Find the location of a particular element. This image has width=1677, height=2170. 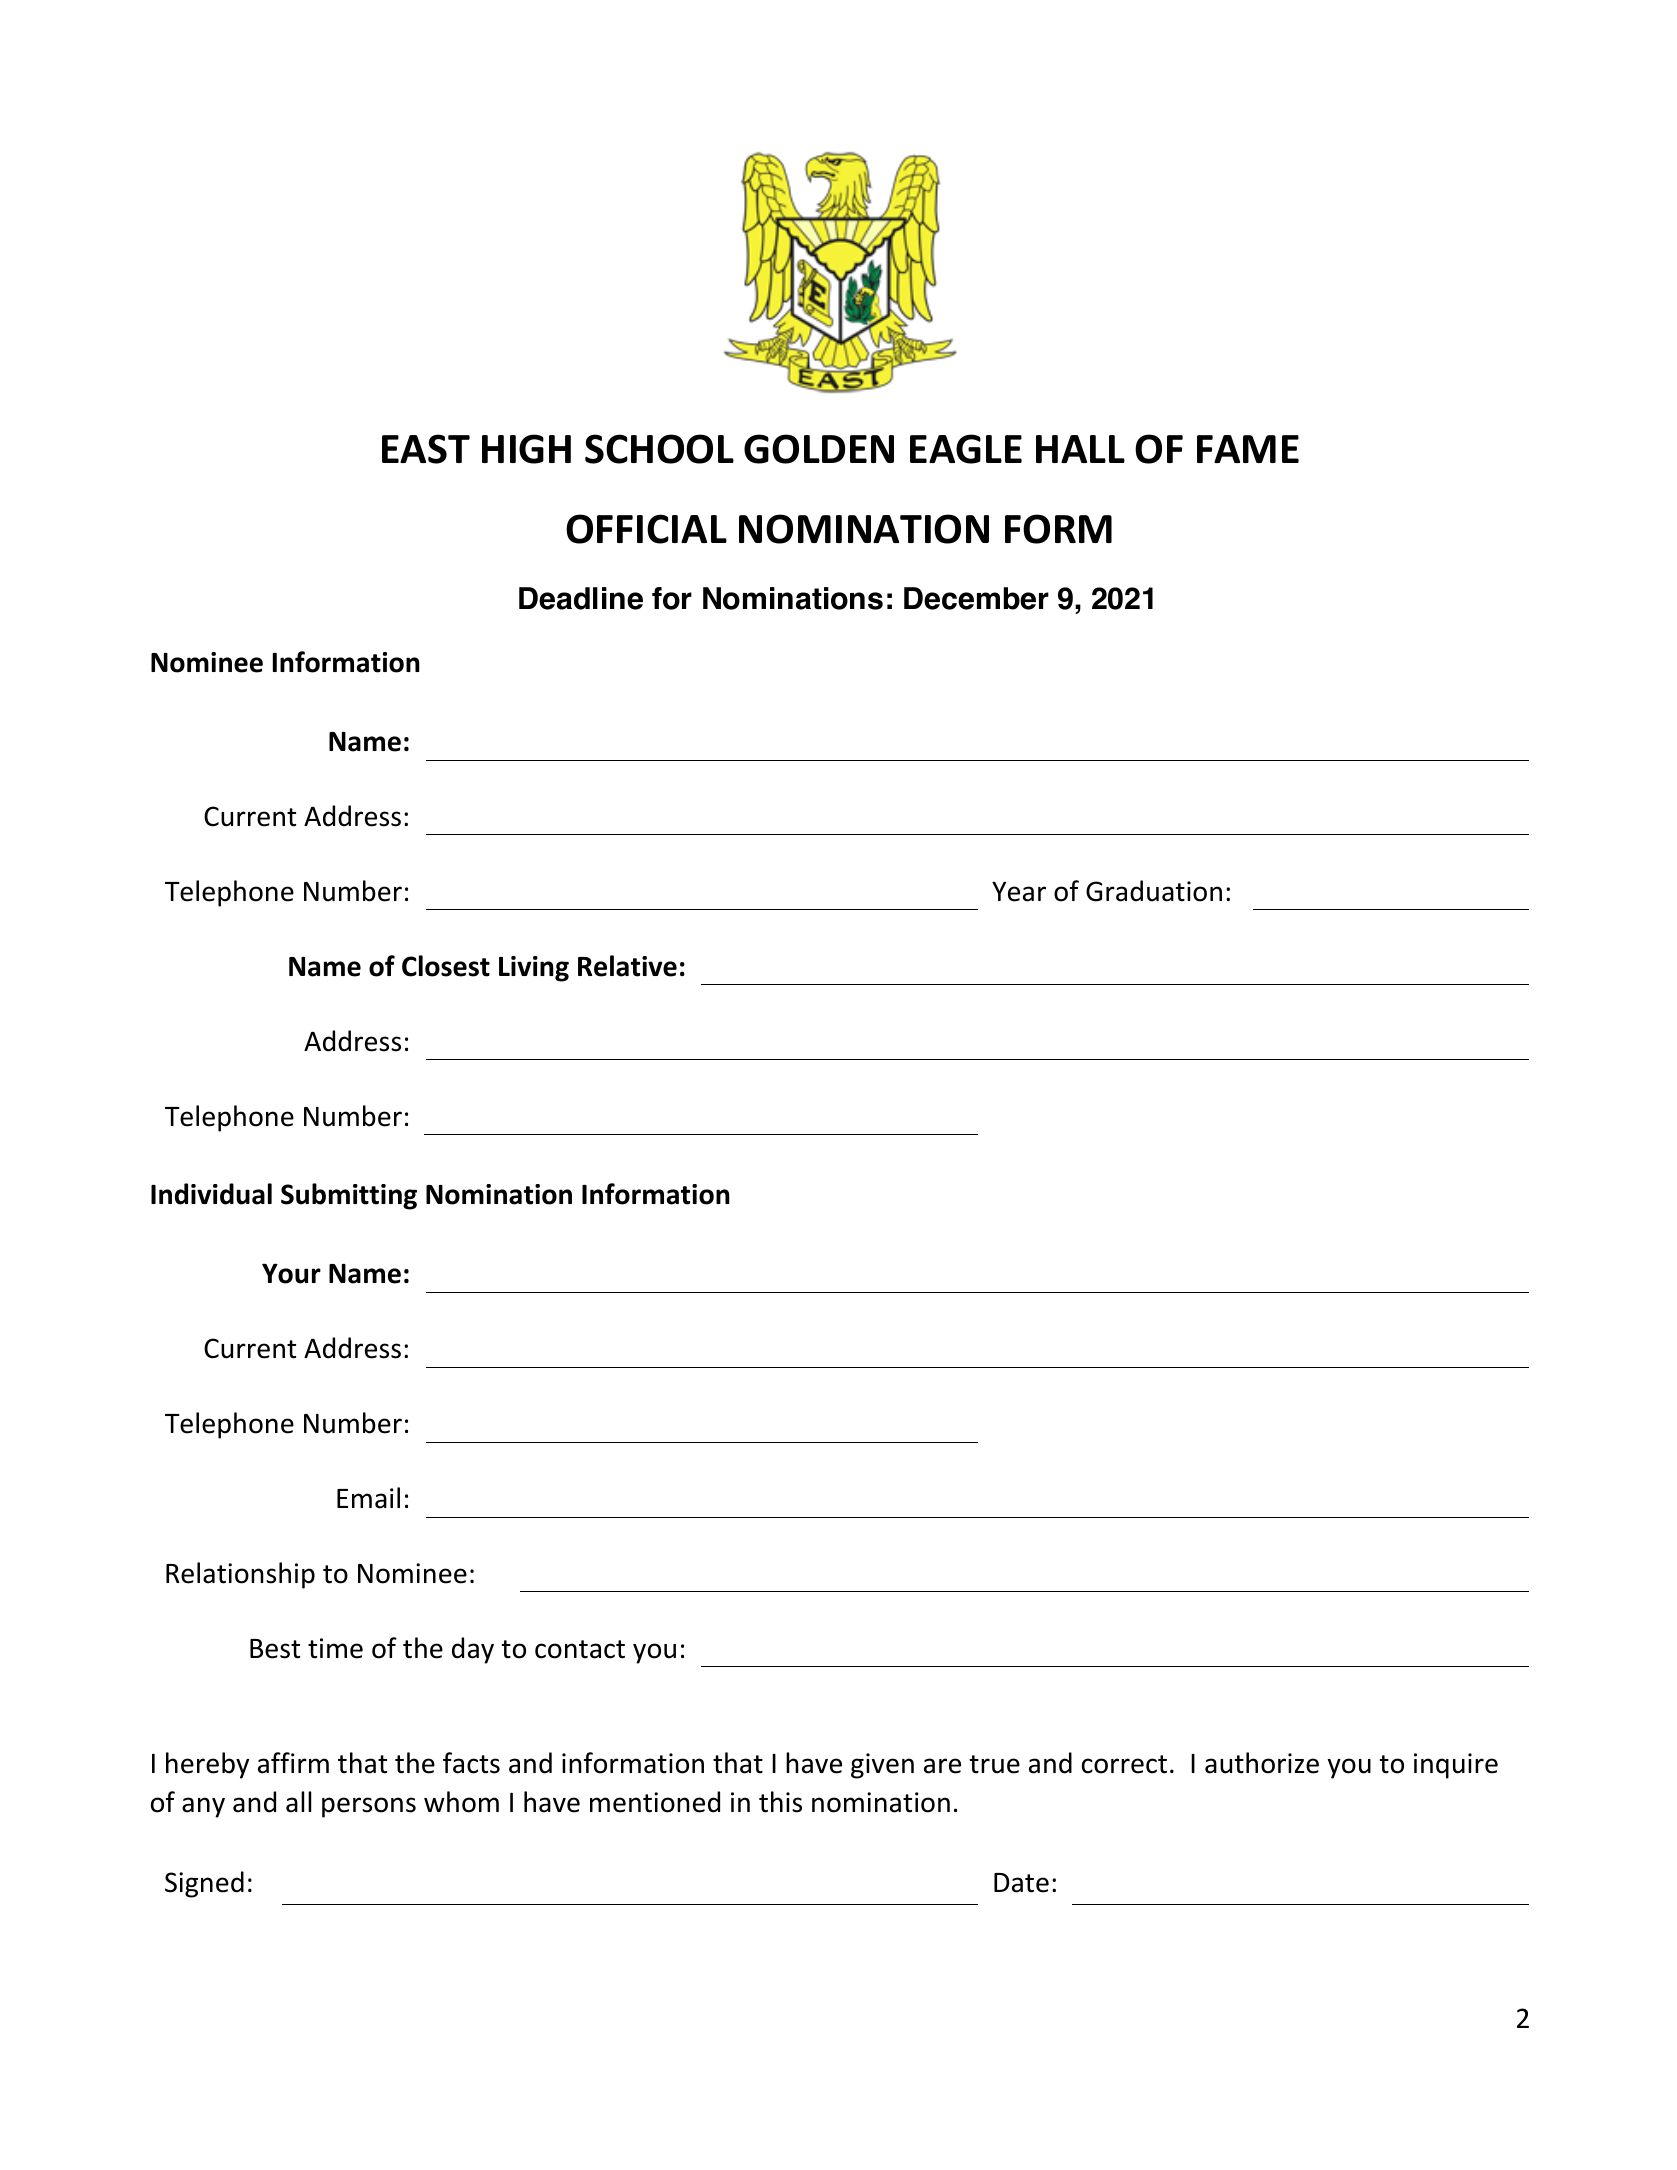

Closest is located at coordinates (446, 966).
